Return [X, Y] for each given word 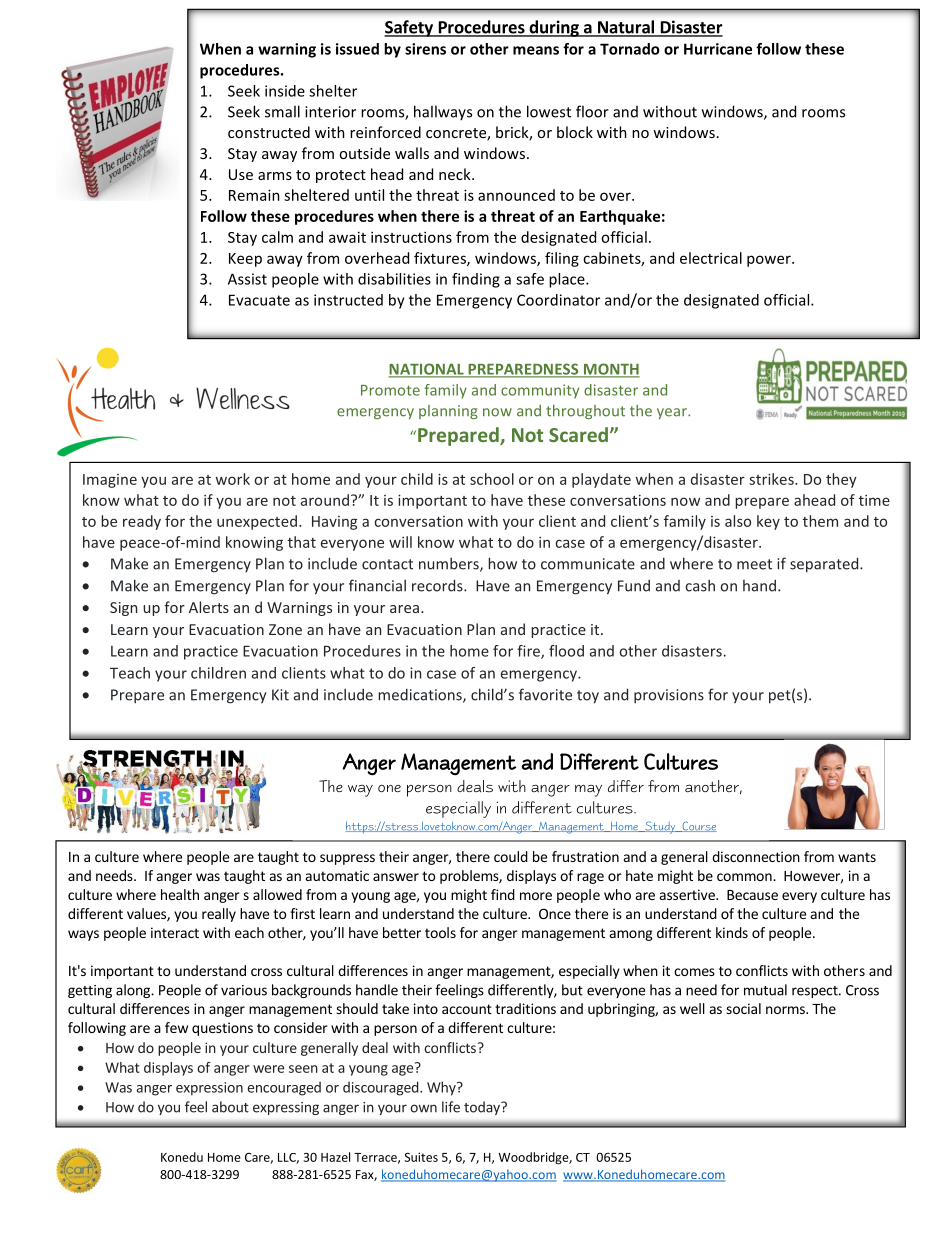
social [743, 1008]
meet [754, 564]
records [438, 585]
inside [285, 91]
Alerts [209, 607]
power [770, 261]
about [230, 1107]
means [536, 50]
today [483, 1108]
